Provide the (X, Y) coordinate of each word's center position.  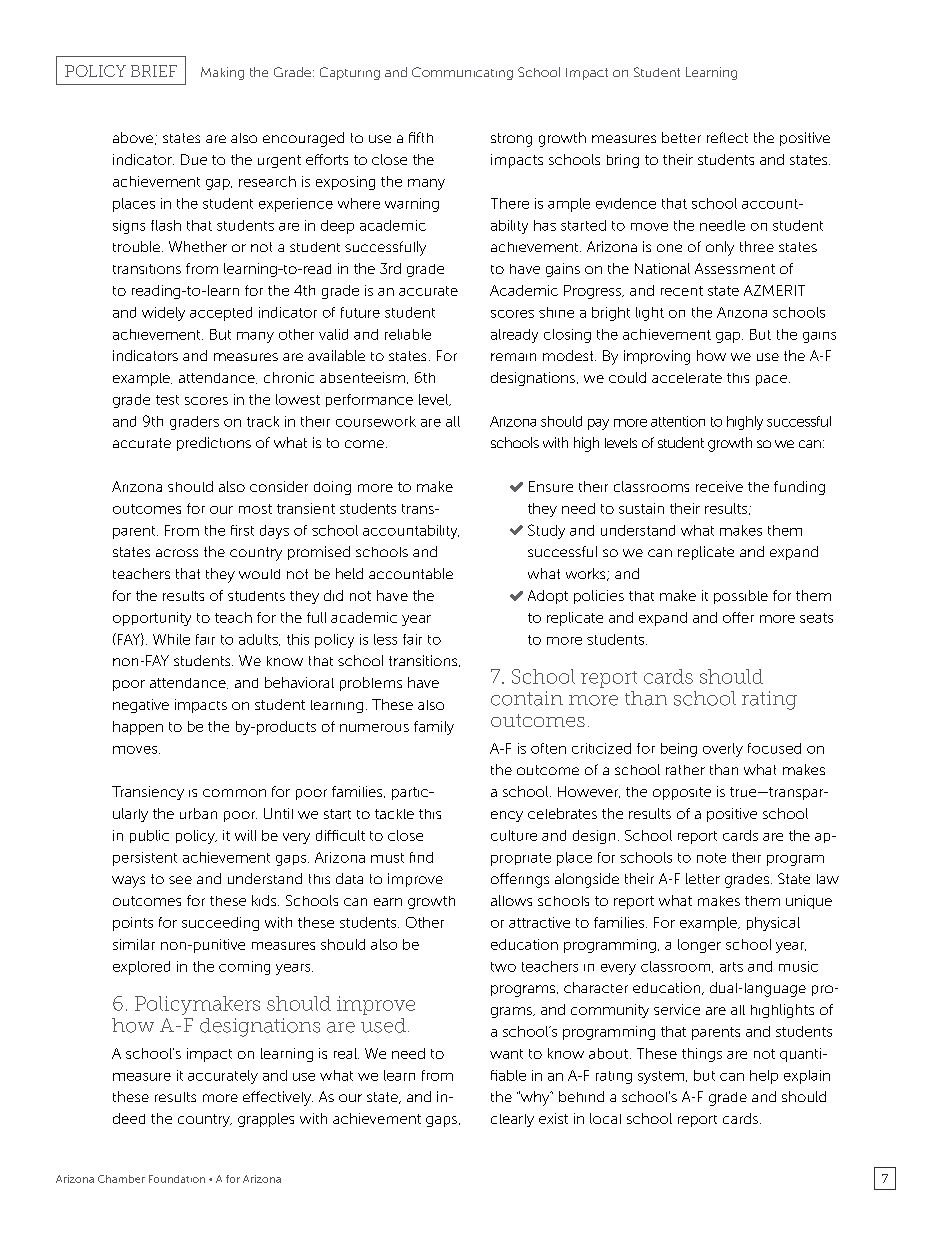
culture (514, 835)
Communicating (462, 73)
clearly (512, 1120)
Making (222, 73)
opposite (682, 793)
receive (719, 486)
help (764, 1077)
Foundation (177, 1179)
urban (198, 813)
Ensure (551, 486)
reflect (727, 137)
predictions (214, 444)
